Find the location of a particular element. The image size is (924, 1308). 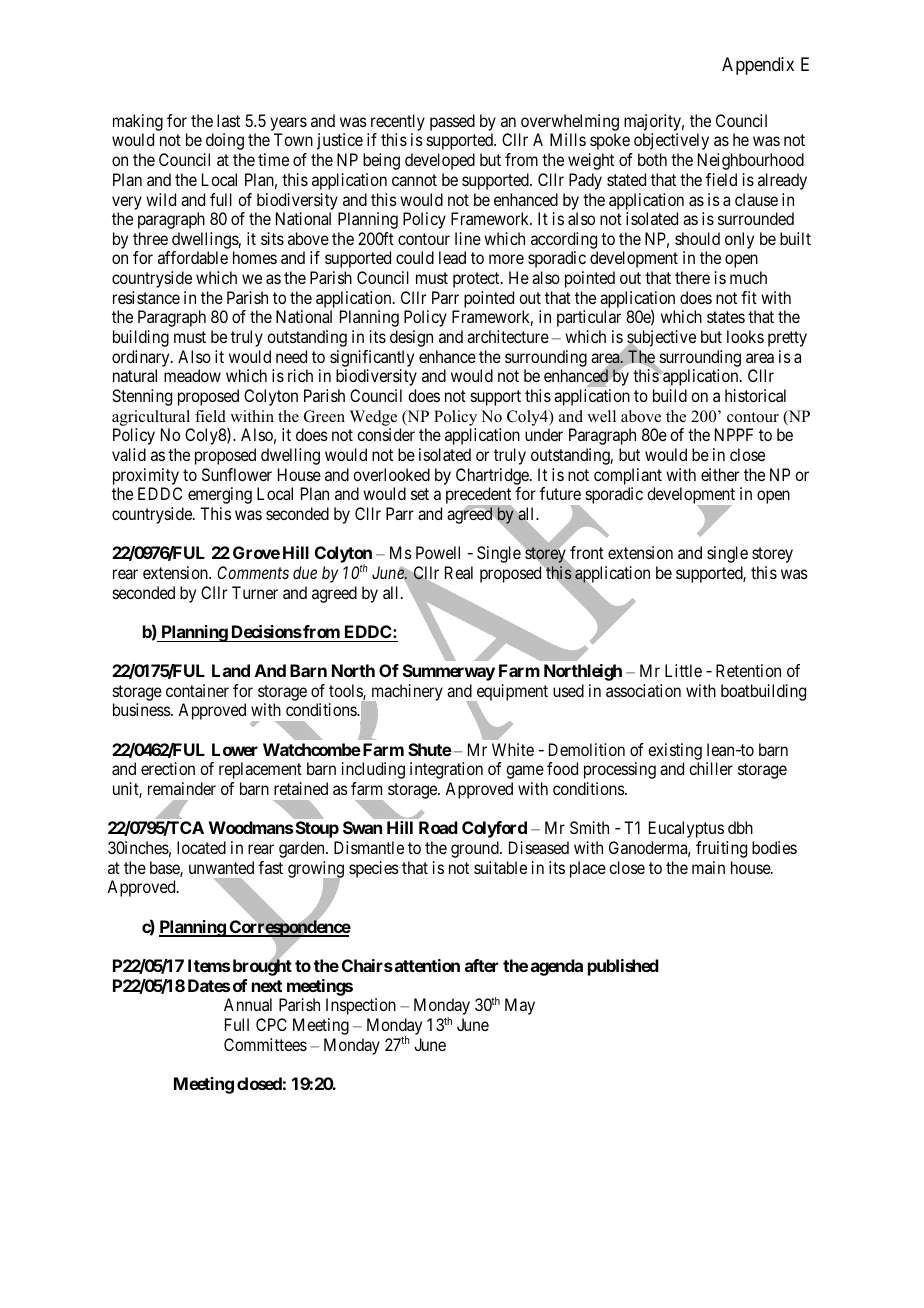

last is located at coordinates (228, 120).
